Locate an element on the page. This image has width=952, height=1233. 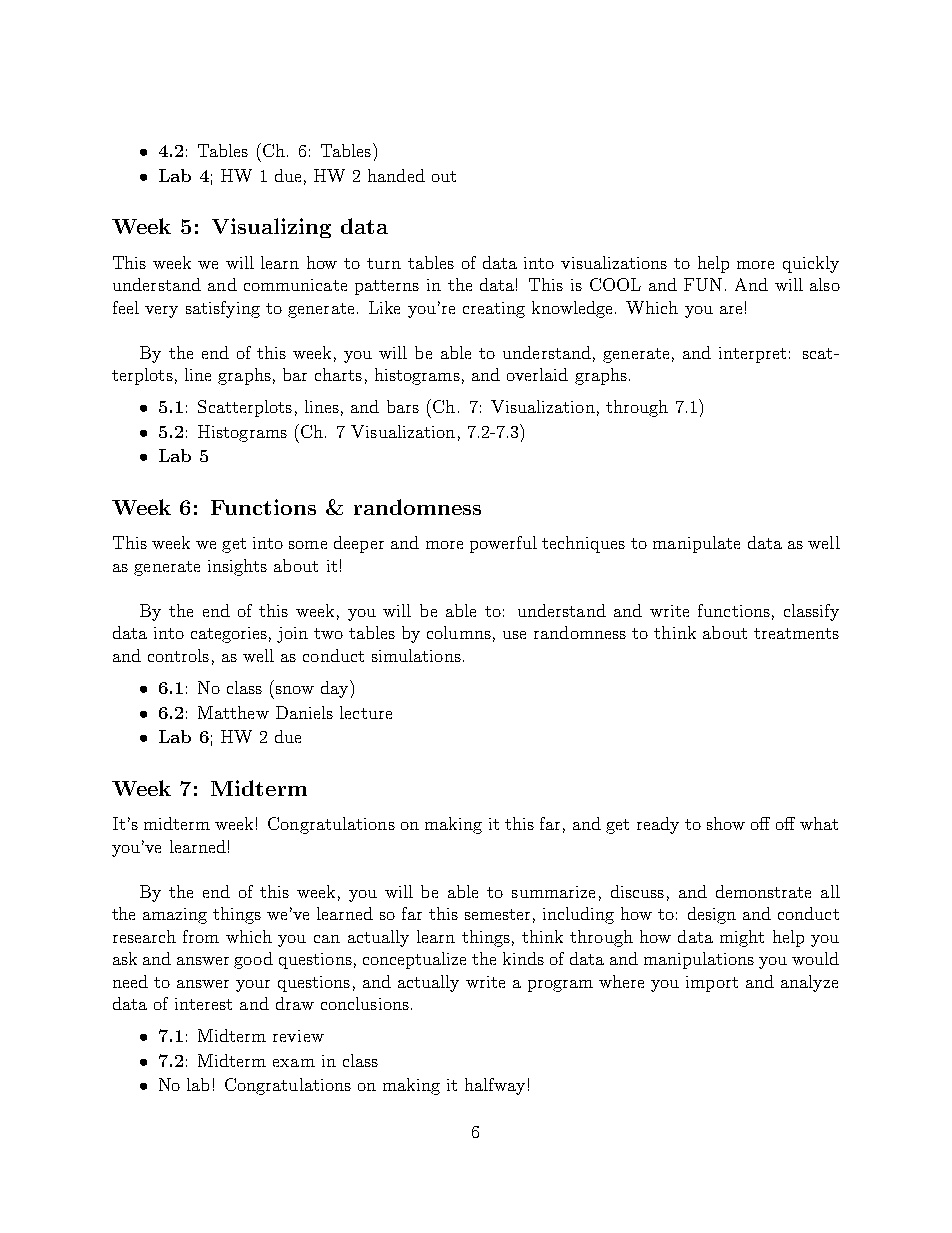
treatments is located at coordinates (796, 633).
